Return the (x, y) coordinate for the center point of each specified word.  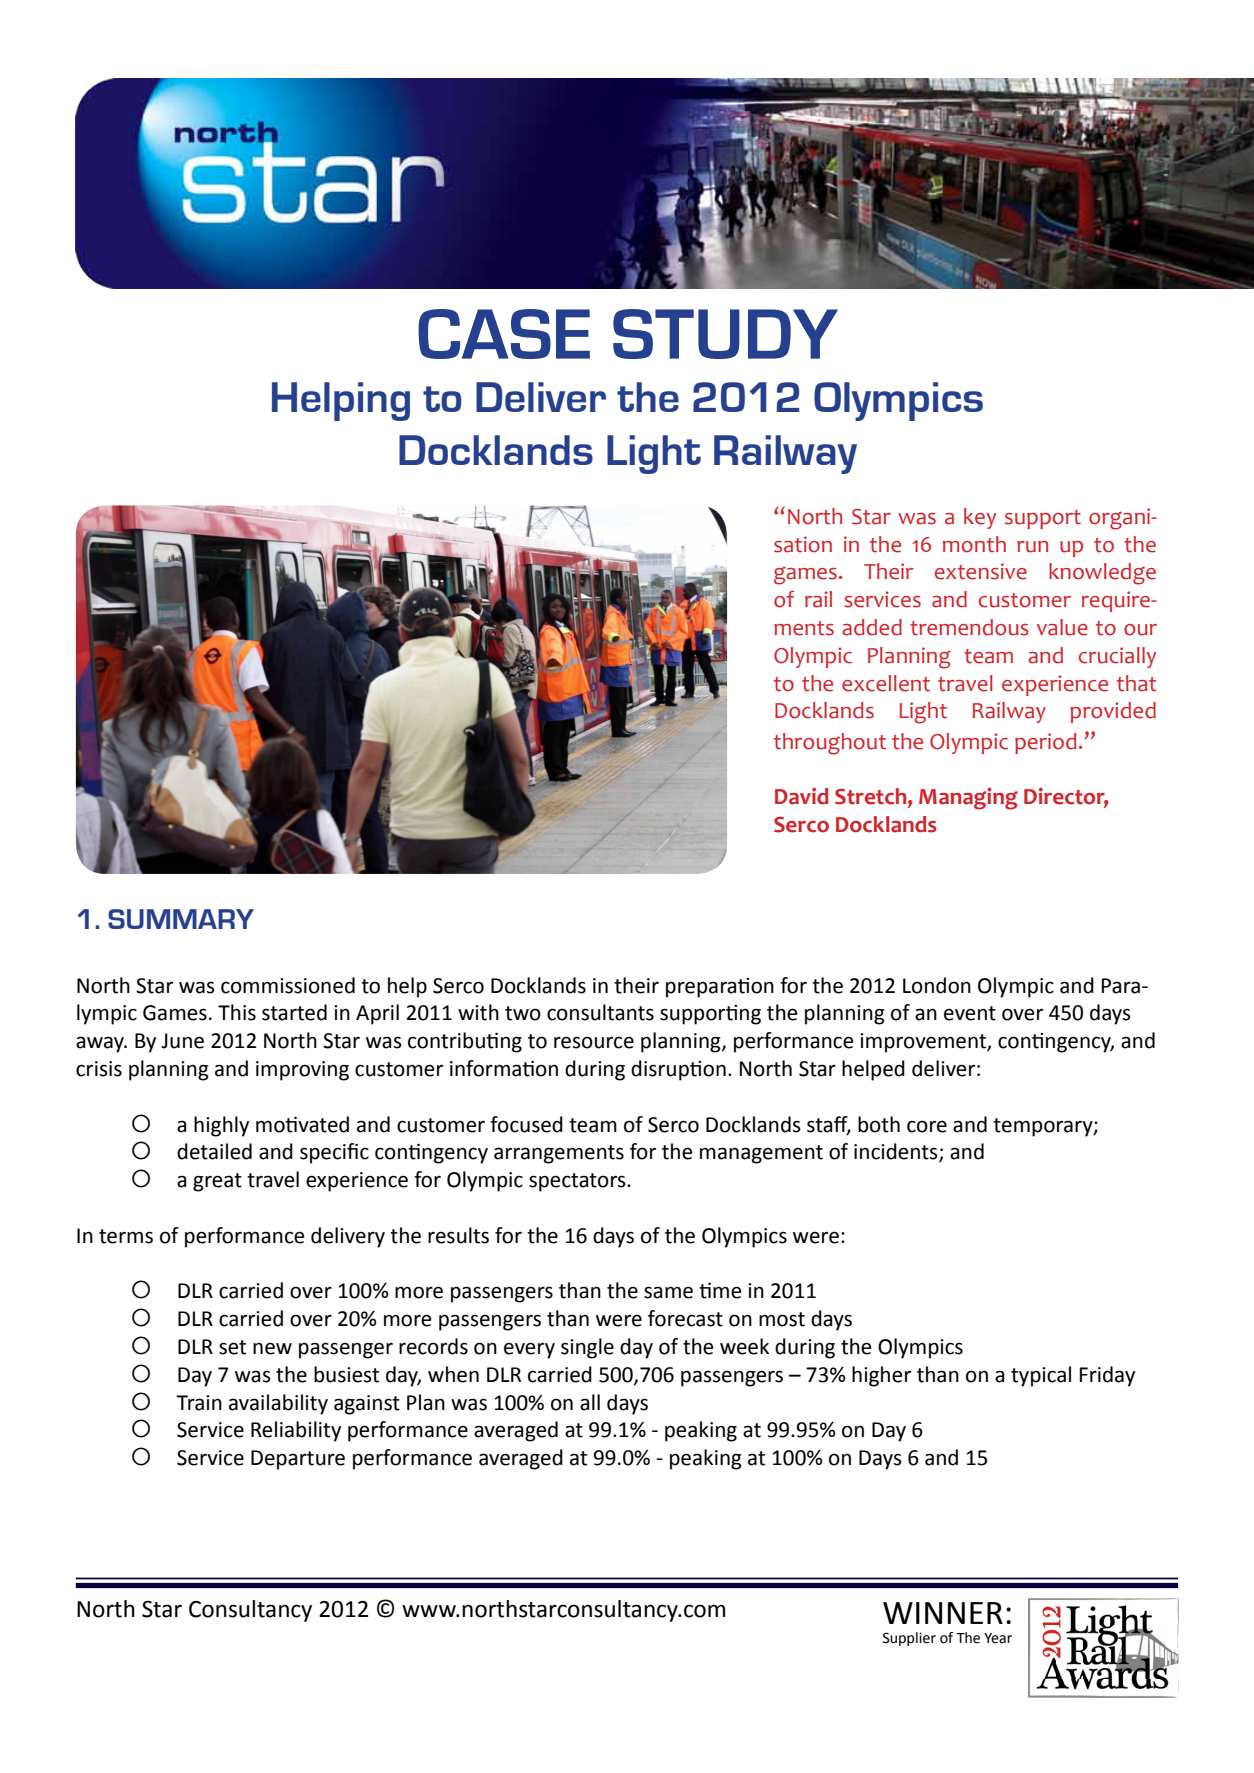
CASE (504, 334)
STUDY (725, 334)
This (237, 1012)
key (980, 518)
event (970, 1013)
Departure (298, 1460)
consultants (600, 1012)
